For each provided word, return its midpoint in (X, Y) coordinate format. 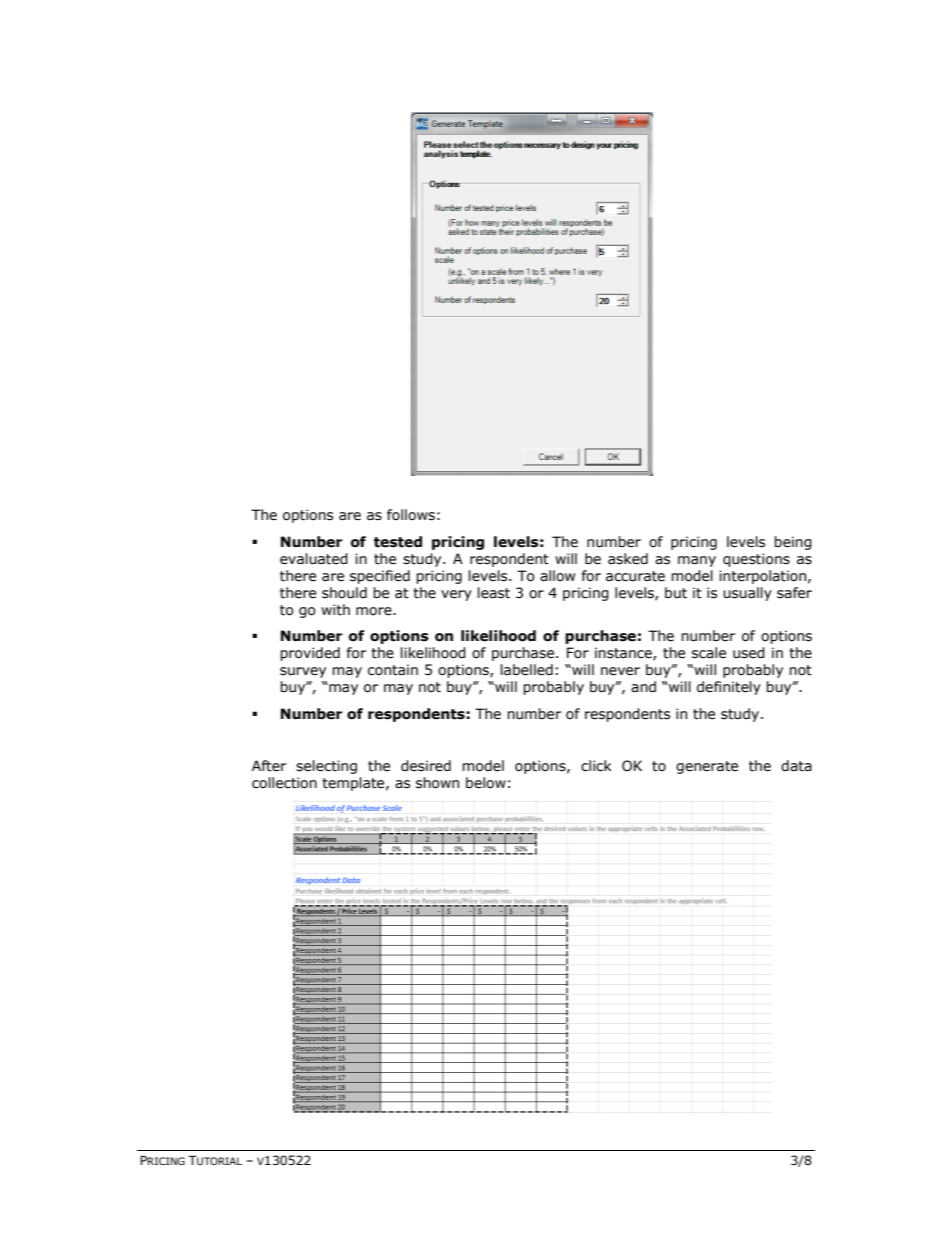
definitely (729, 688)
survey (303, 672)
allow (557, 576)
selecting (326, 767)
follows (411, 515)
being (793, 543)
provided (310, 654)
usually (747, 594)
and (643, 687)
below (486, 783)
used (749, 653)
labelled (527, 670)
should (344, 593)
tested (398, 542)
